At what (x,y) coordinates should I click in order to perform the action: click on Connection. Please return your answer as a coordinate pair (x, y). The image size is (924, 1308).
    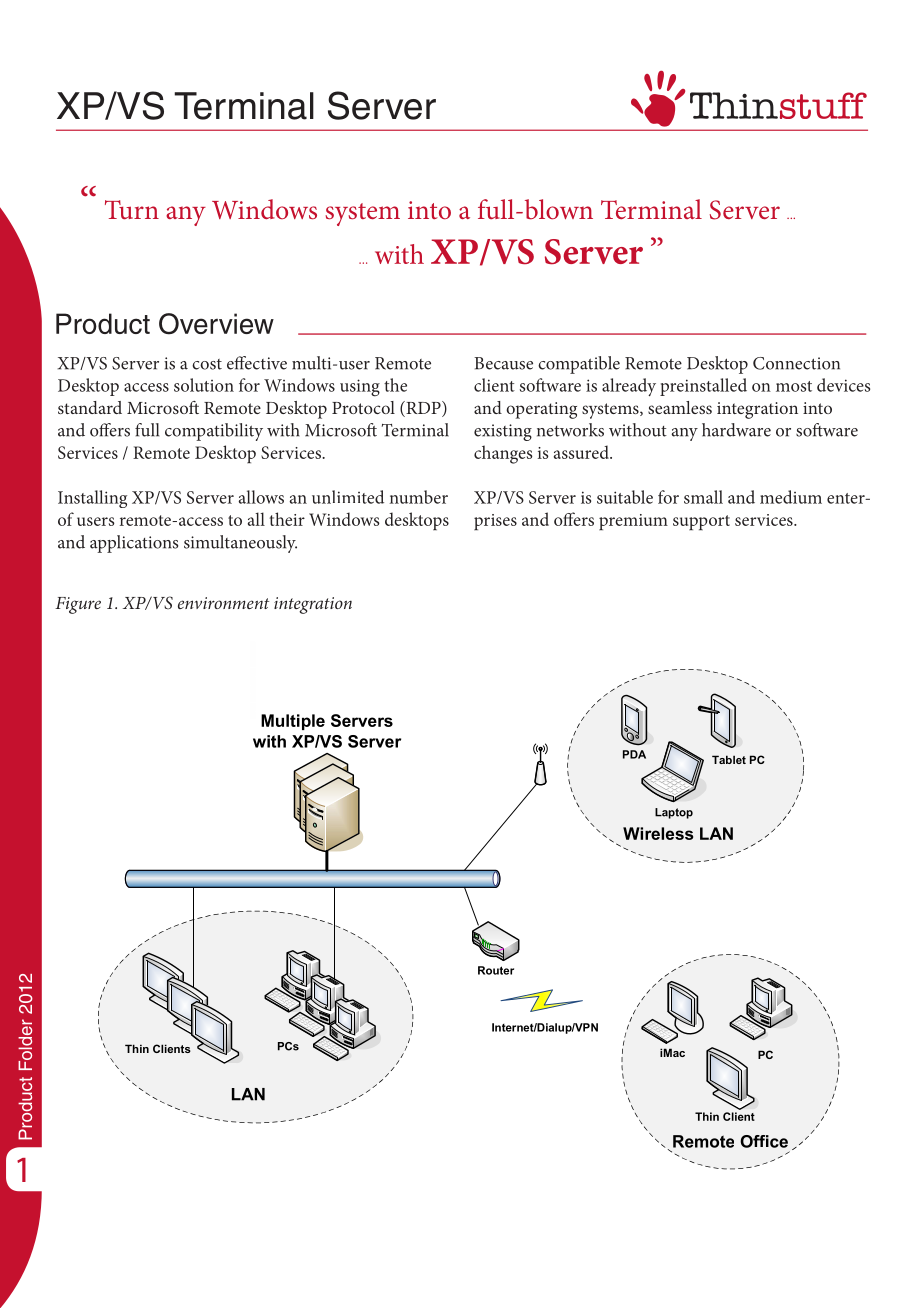
    Looking at the image, I should click on (796, 363).
